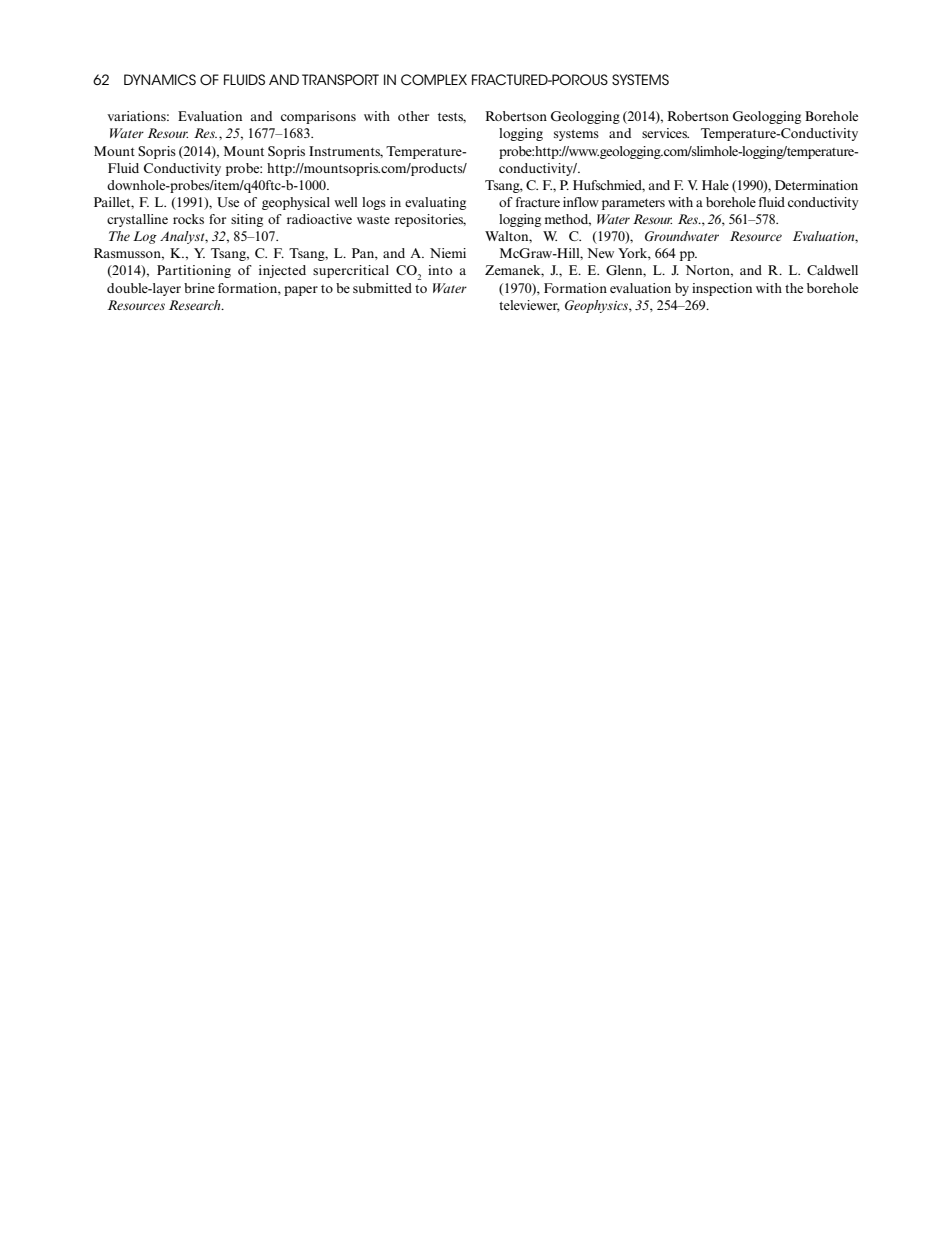 This document has height=1233, width=952. Describe the element at coordinates (434, 79) in the document. I see `Complex` at that location.
